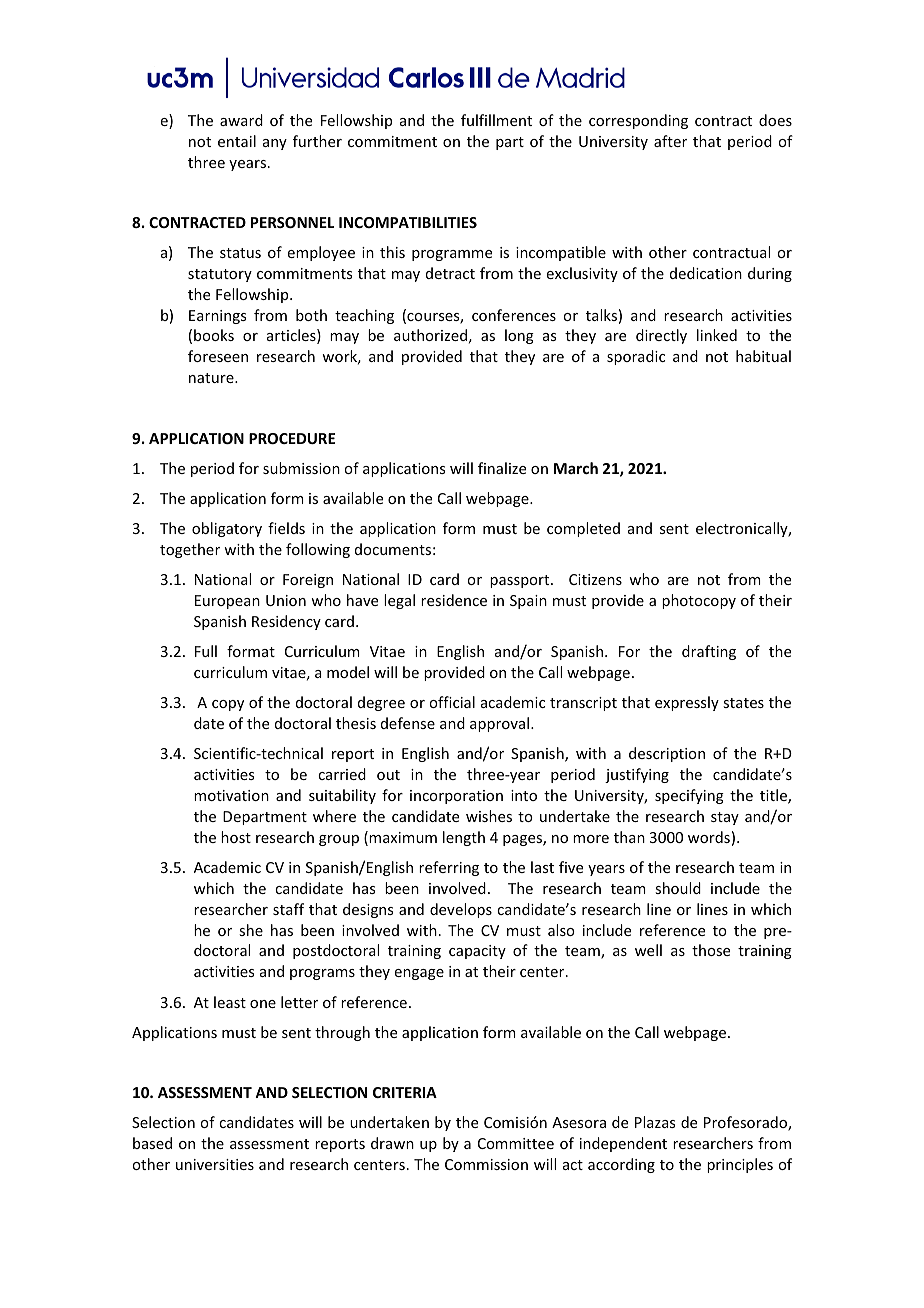  I want to click on finalize, so click(502, 468).
